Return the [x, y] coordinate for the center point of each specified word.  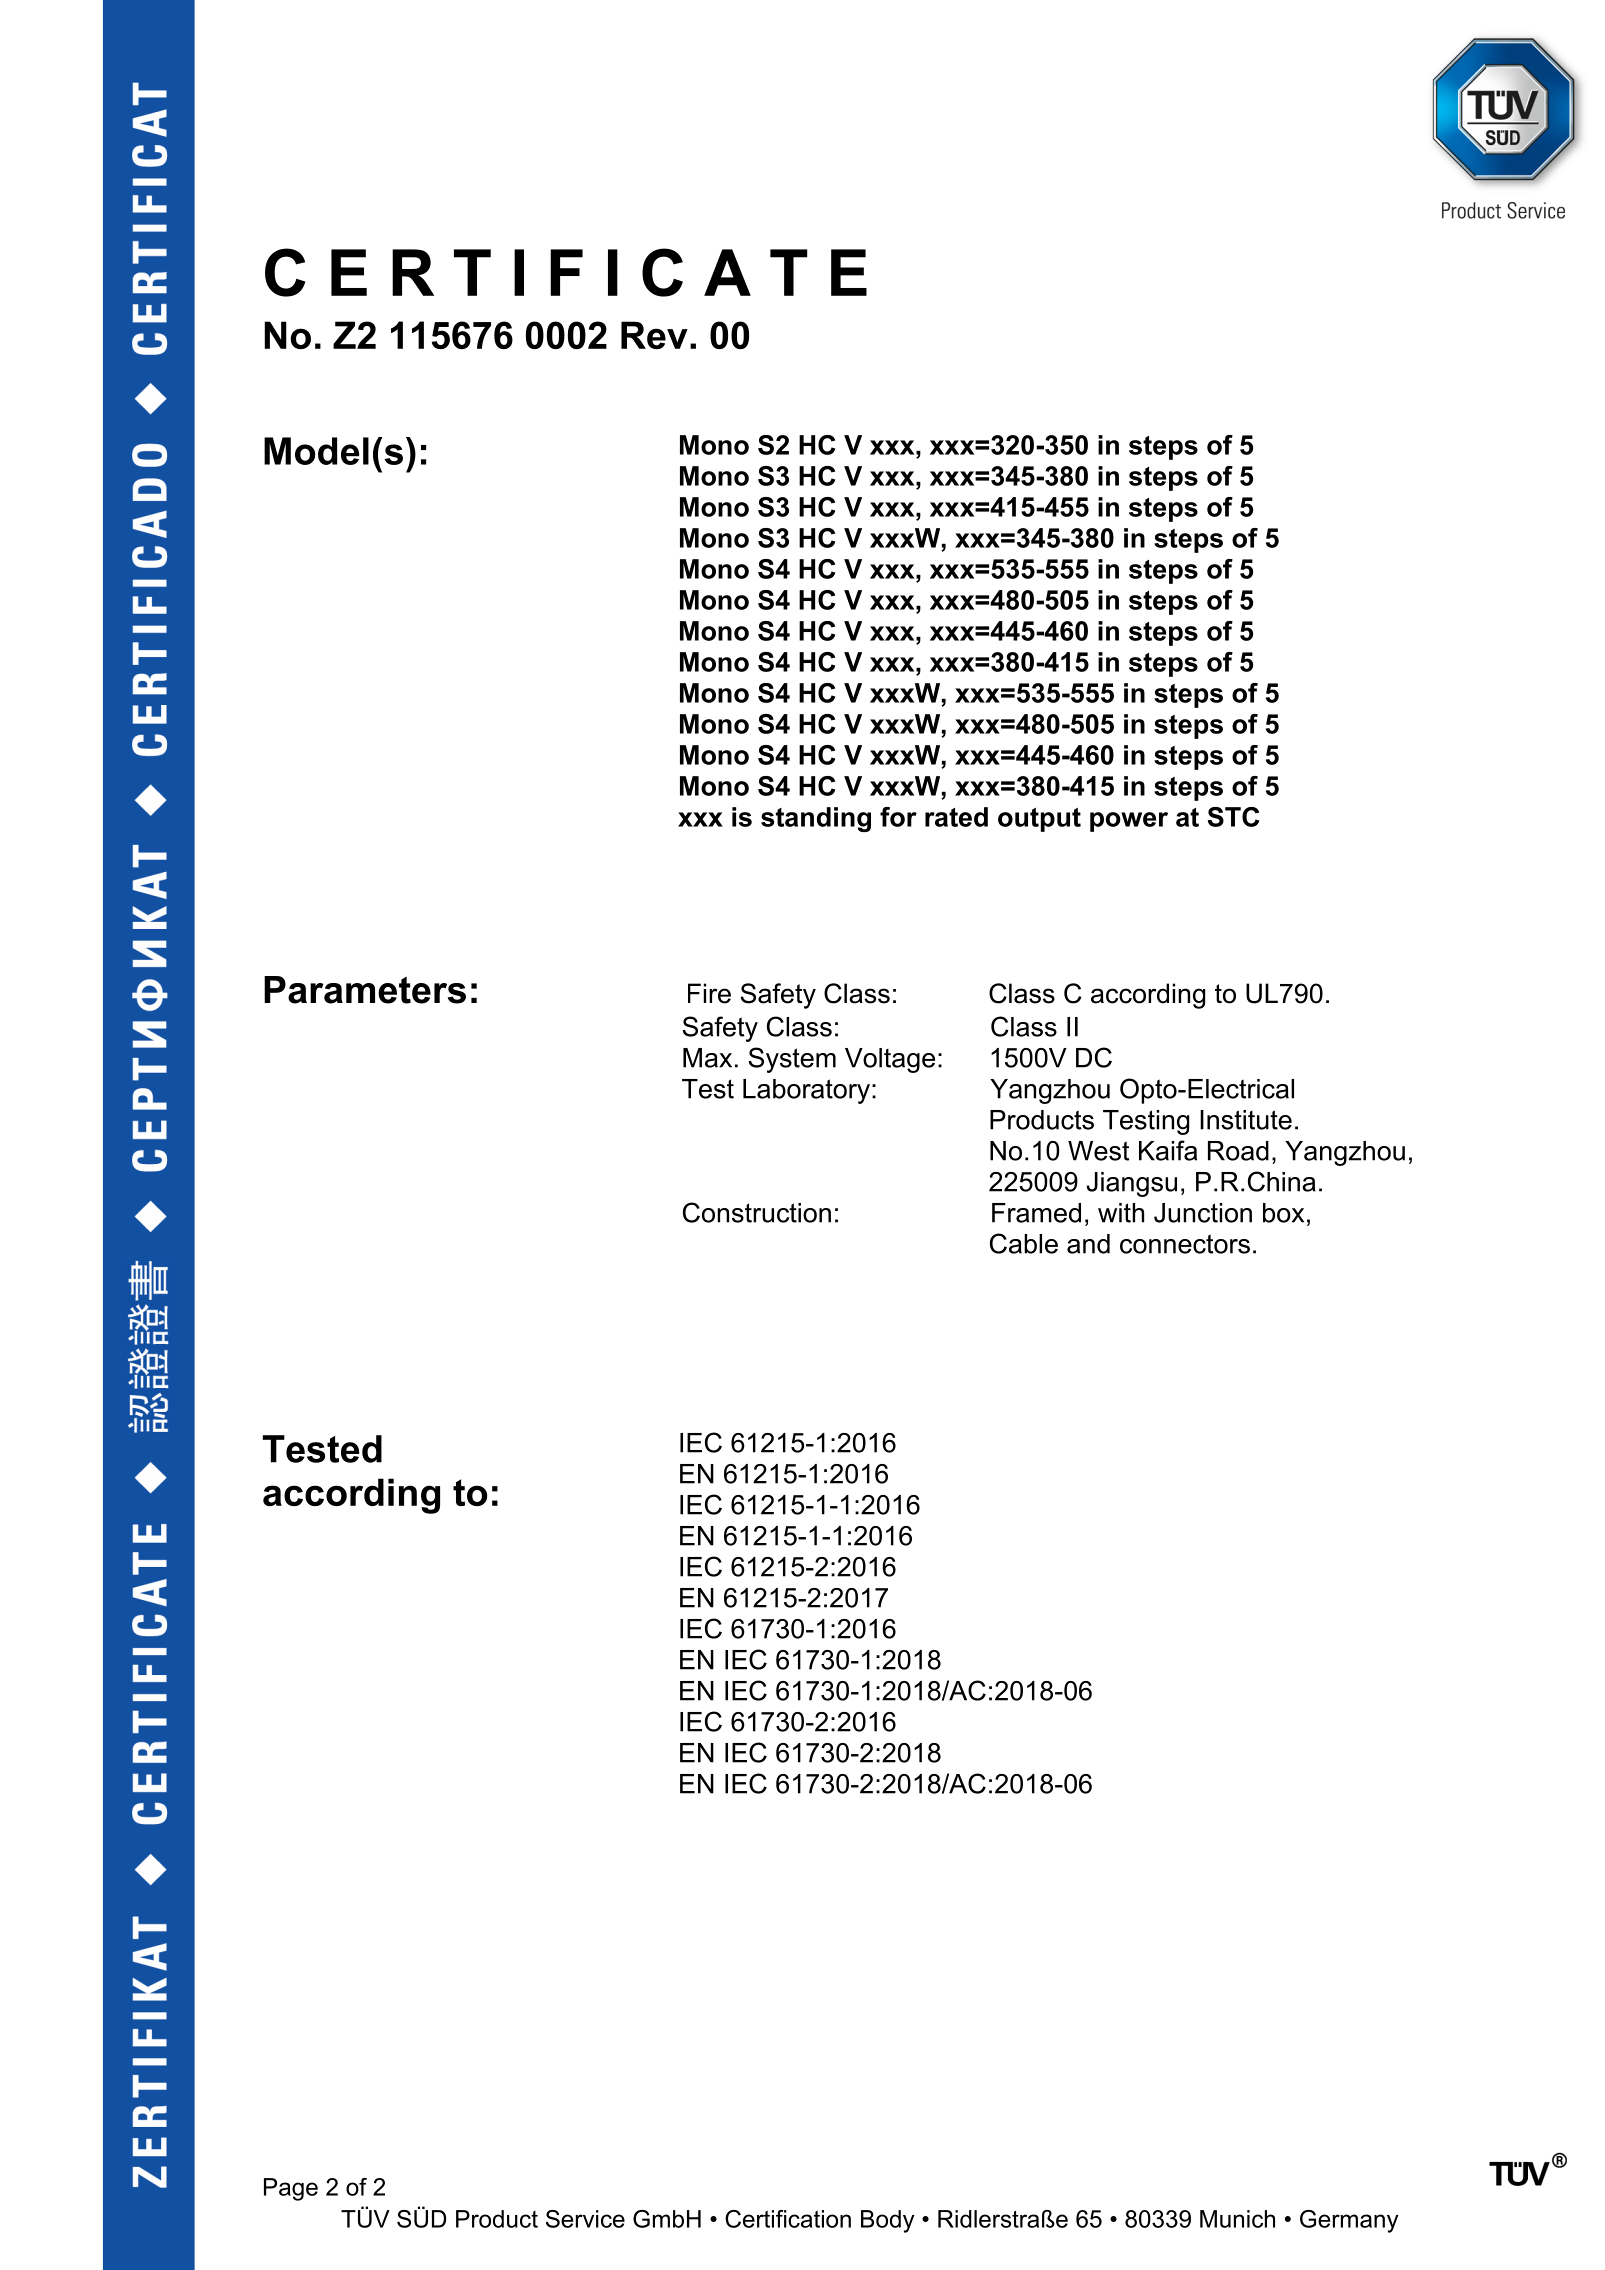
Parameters [365, 990]
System [792, 1060]
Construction [757, 1212]
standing [816, 819]
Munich [1237, 2219]
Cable [1024, 1243]
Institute [1246, 1120]
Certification [788, 2219]
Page [291, 2189]
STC [1233, 817]
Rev [654, 335]
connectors [1185, 1244]
